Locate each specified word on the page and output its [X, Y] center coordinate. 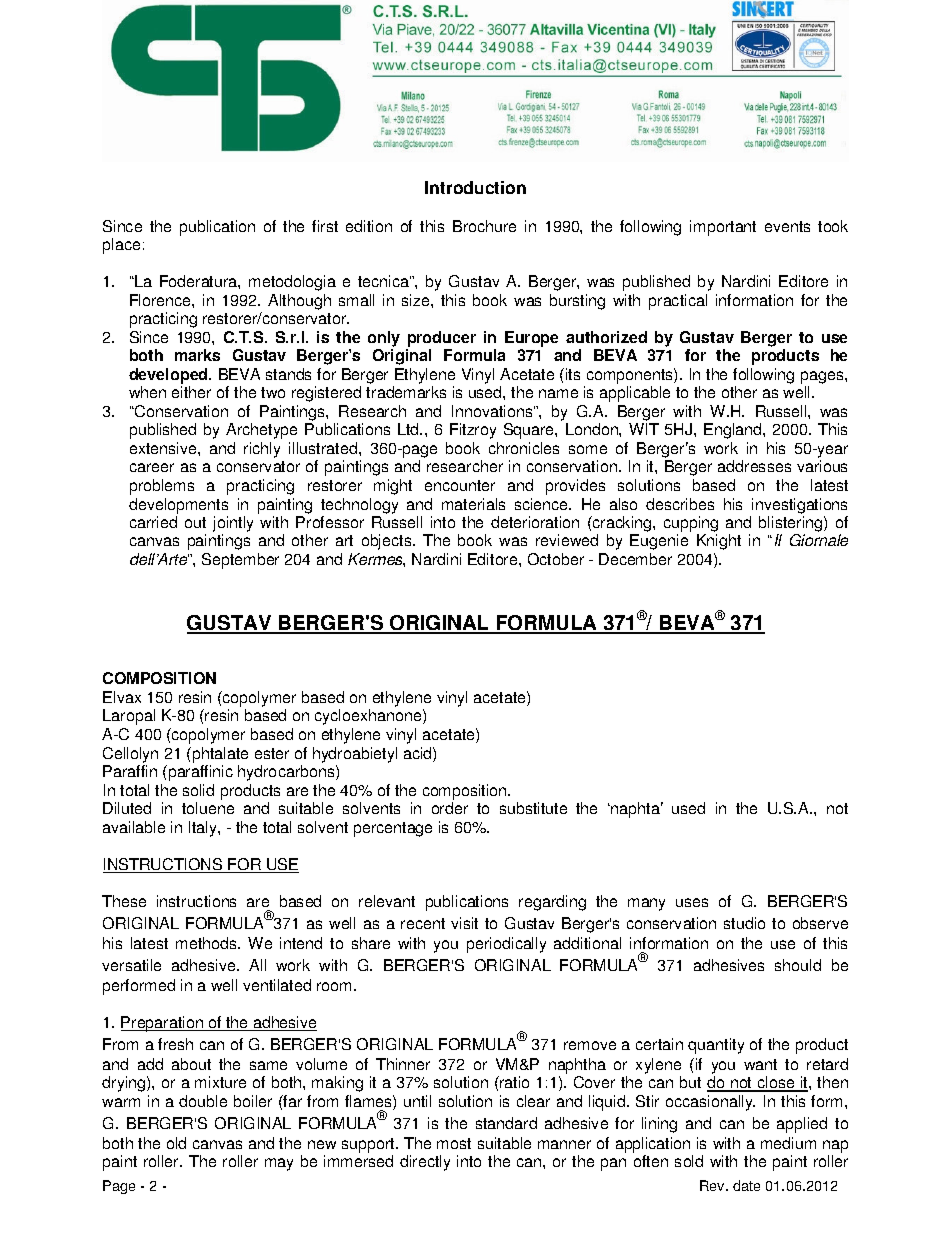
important [723, 228]
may [279, 1164]
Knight [719, 542]
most [454, 1143]
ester [272, 753]
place [121, 246]
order [450, 808]
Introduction [475, 187]
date [746, 1185]
